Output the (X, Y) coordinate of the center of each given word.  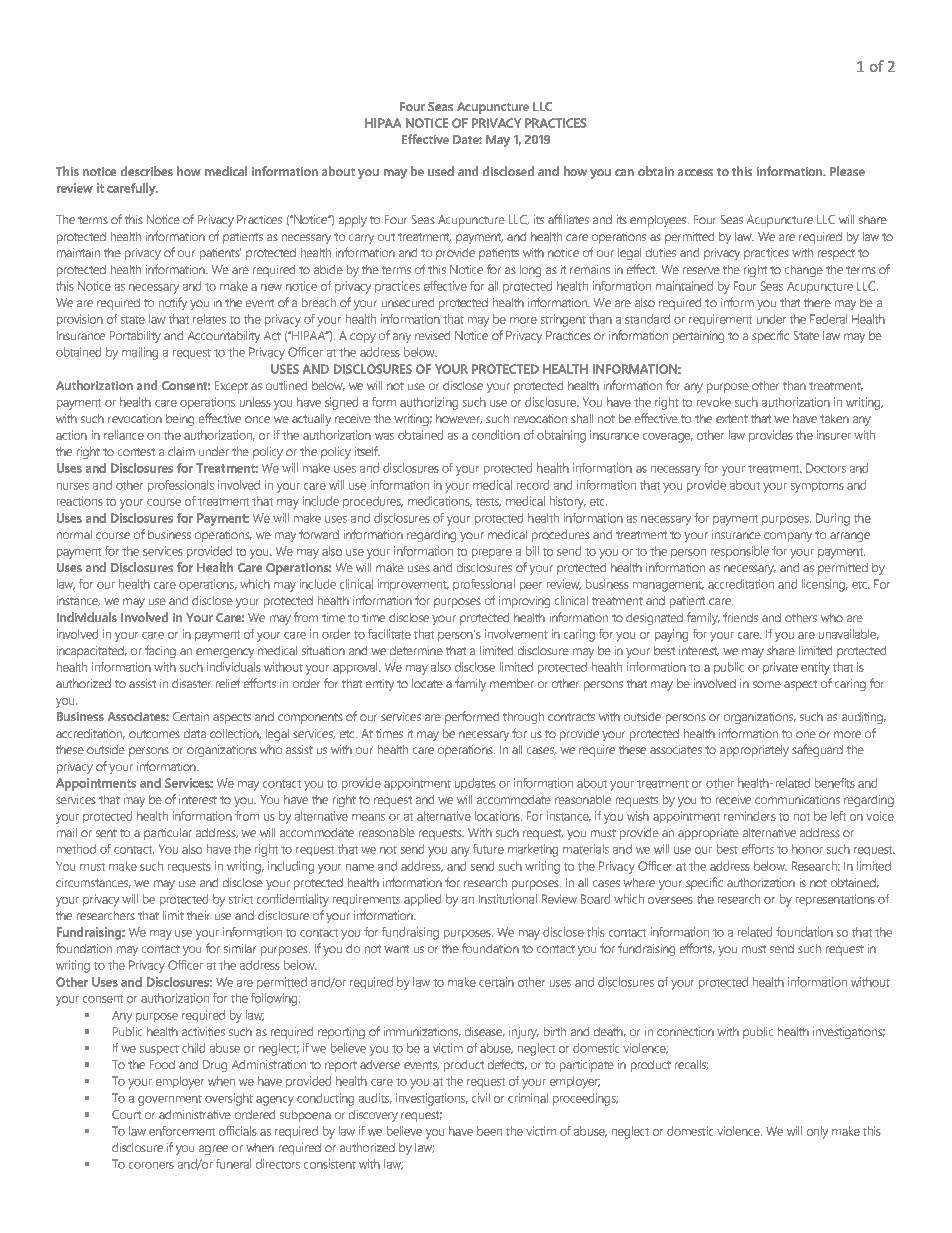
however (459, 419)
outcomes (154, 734)
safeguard (817, 750)
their (199, 915)
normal (74, 534)
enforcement (182, 1131)
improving (524, 602)
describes (147, 171)
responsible (740, 552)
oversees (670, 900)
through (523, 717)
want (396, 949)
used (441, 171)
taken (834, 418)
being (180, 419)
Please (847, 171)
